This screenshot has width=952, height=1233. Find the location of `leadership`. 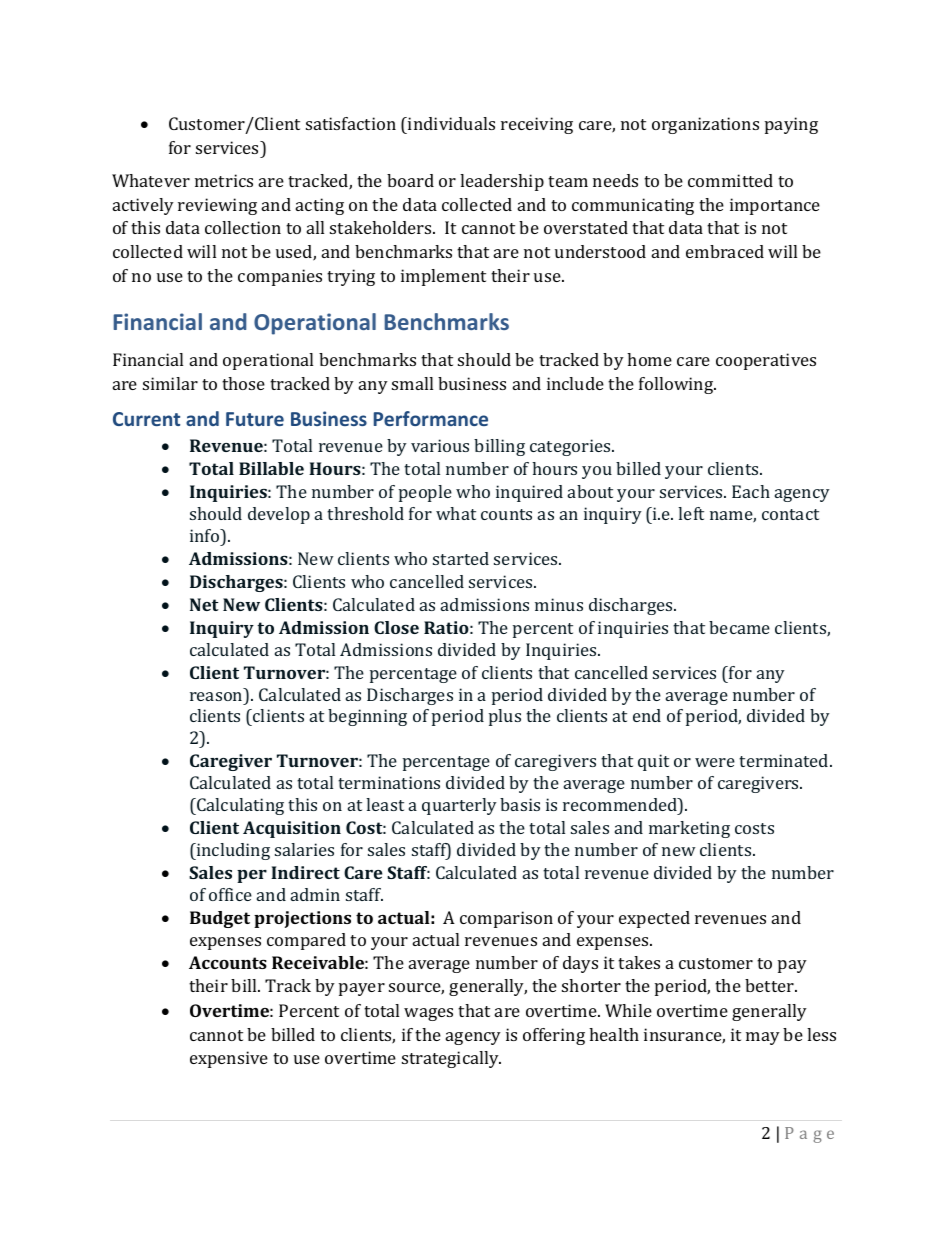

leadership is located at coordinates (502, 182).
